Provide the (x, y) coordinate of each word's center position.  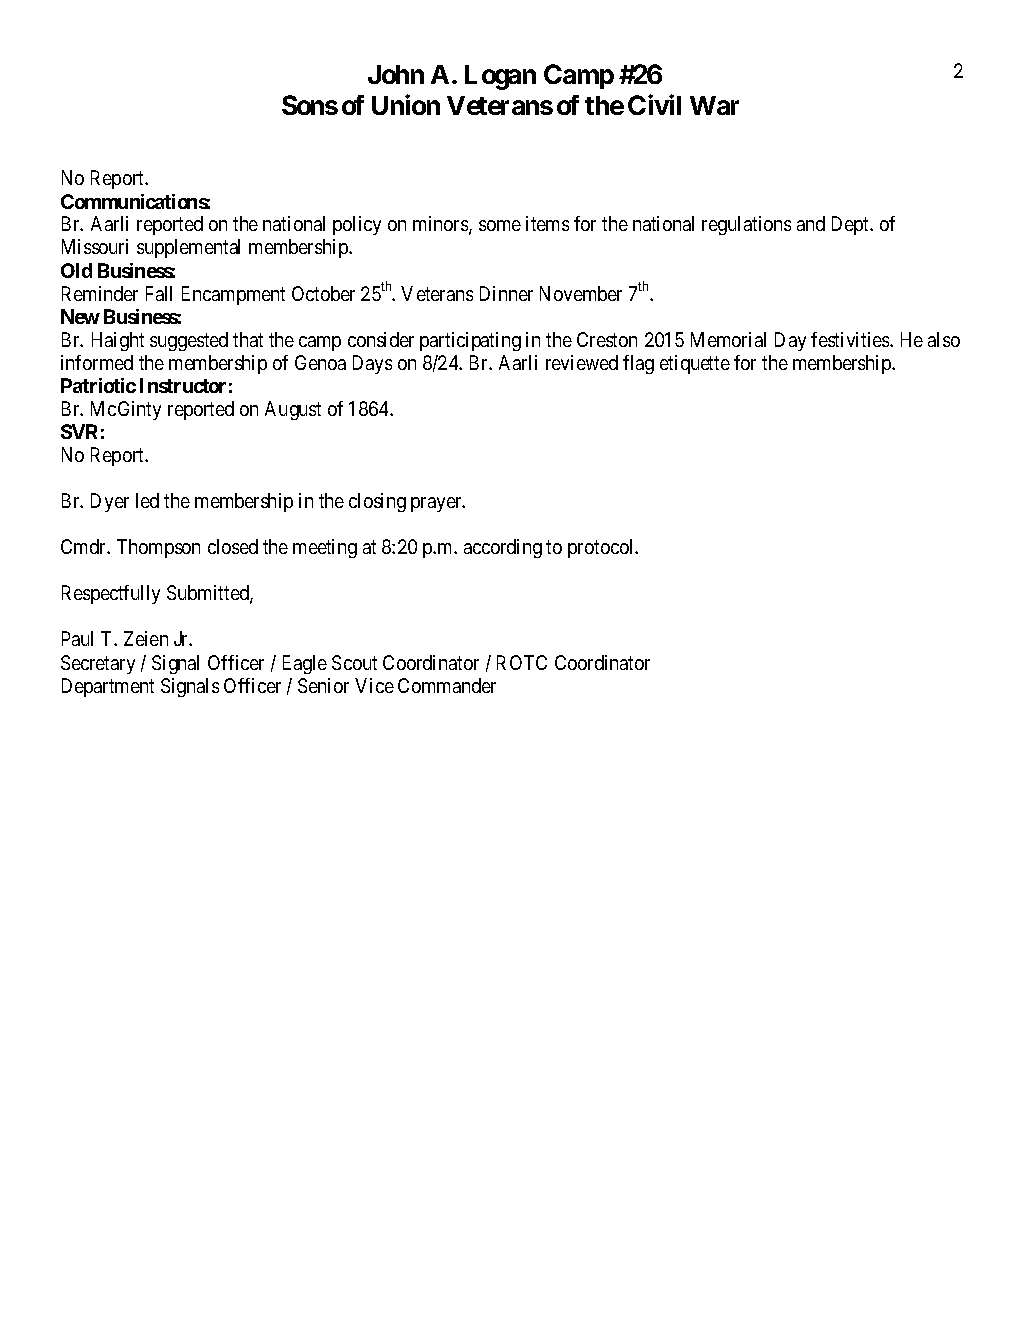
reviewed (582, 362)
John (396, 74)
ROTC (522, 662)
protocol (602, 548)
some (500, 225)
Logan (500, 77)
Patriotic (98, 385)
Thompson (158, 548)
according (503, 548)
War (714, 105)
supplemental (188, 248)
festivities (851, 339)
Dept (852, 225)
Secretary (98, 664)
